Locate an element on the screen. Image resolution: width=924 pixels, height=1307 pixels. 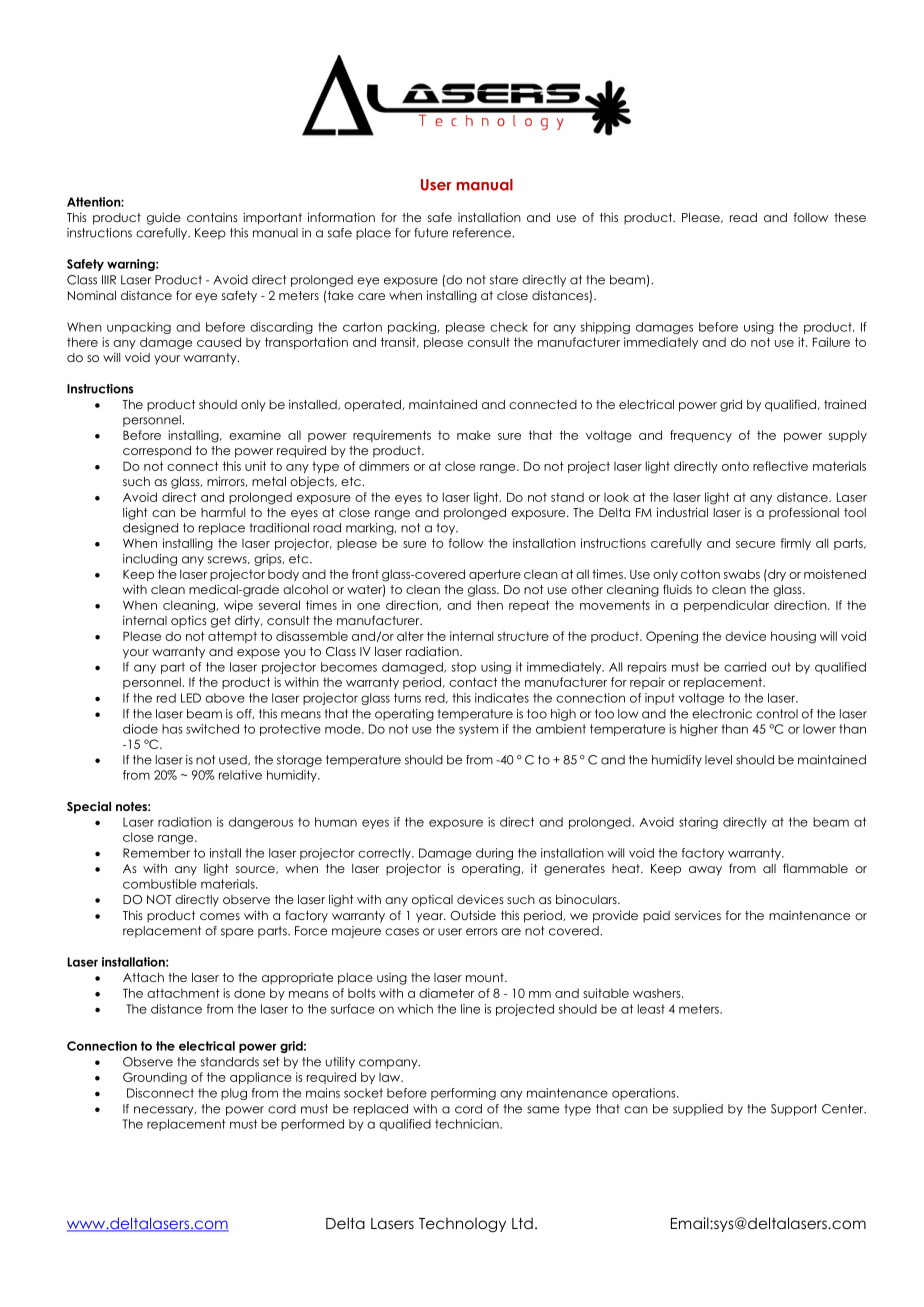
read is located at coordinates (743, 217).
